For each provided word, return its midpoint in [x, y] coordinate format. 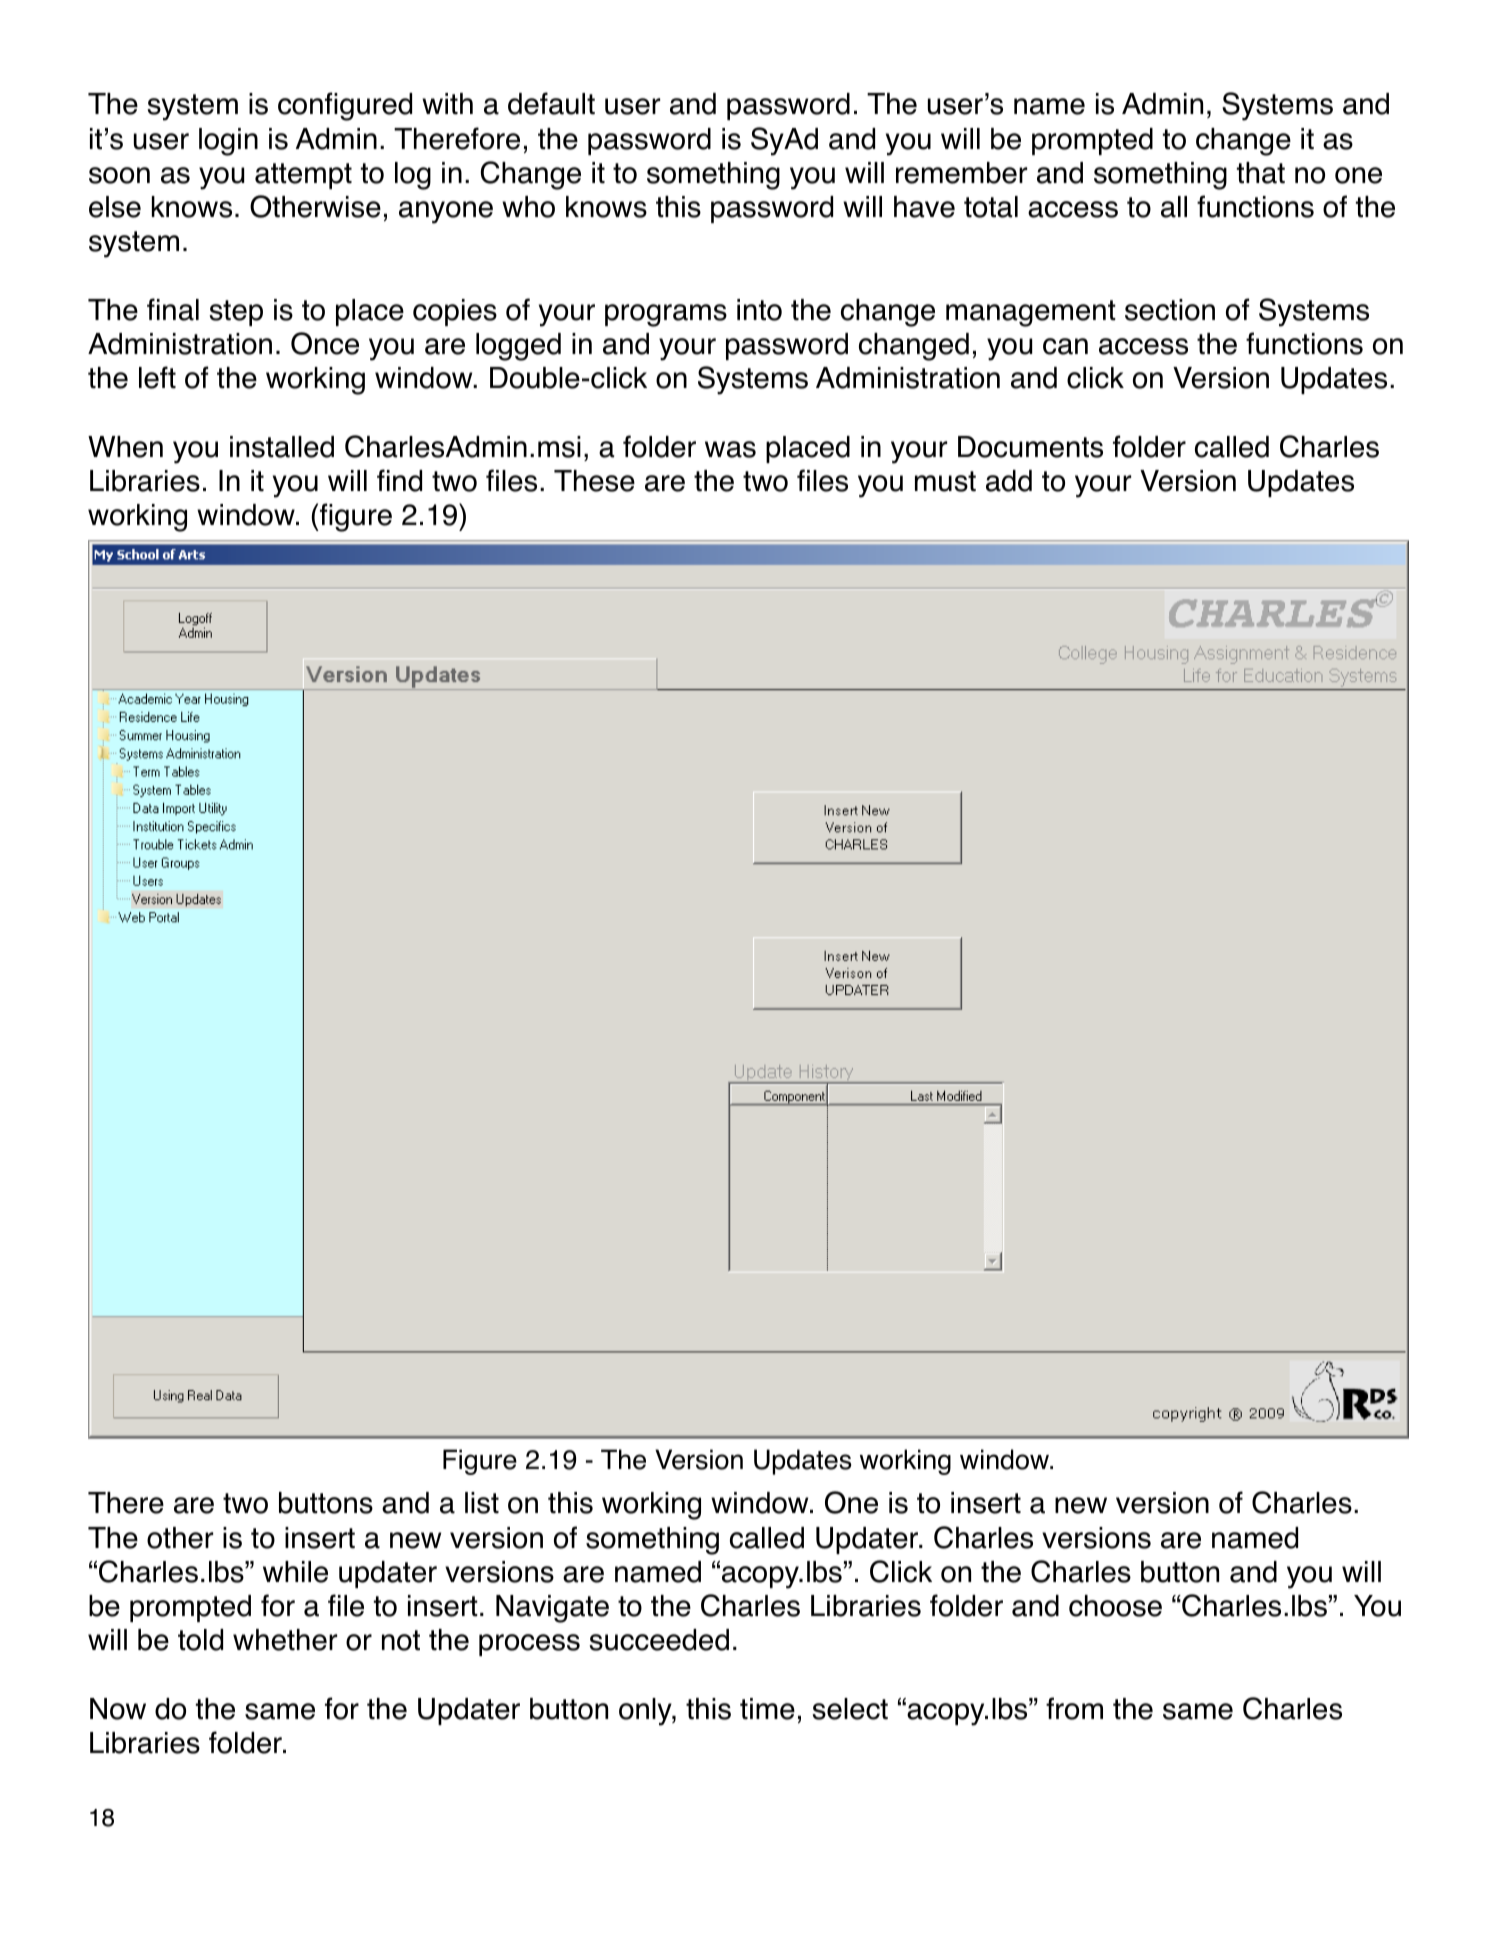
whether [285, 1640]
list [482, 1503]
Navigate [552, 1609]
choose [1115, 1606]
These [594, 481]
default [551, 103]
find [399, 480]
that [1261, 173]
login [228, 142]
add [1009, 481]
